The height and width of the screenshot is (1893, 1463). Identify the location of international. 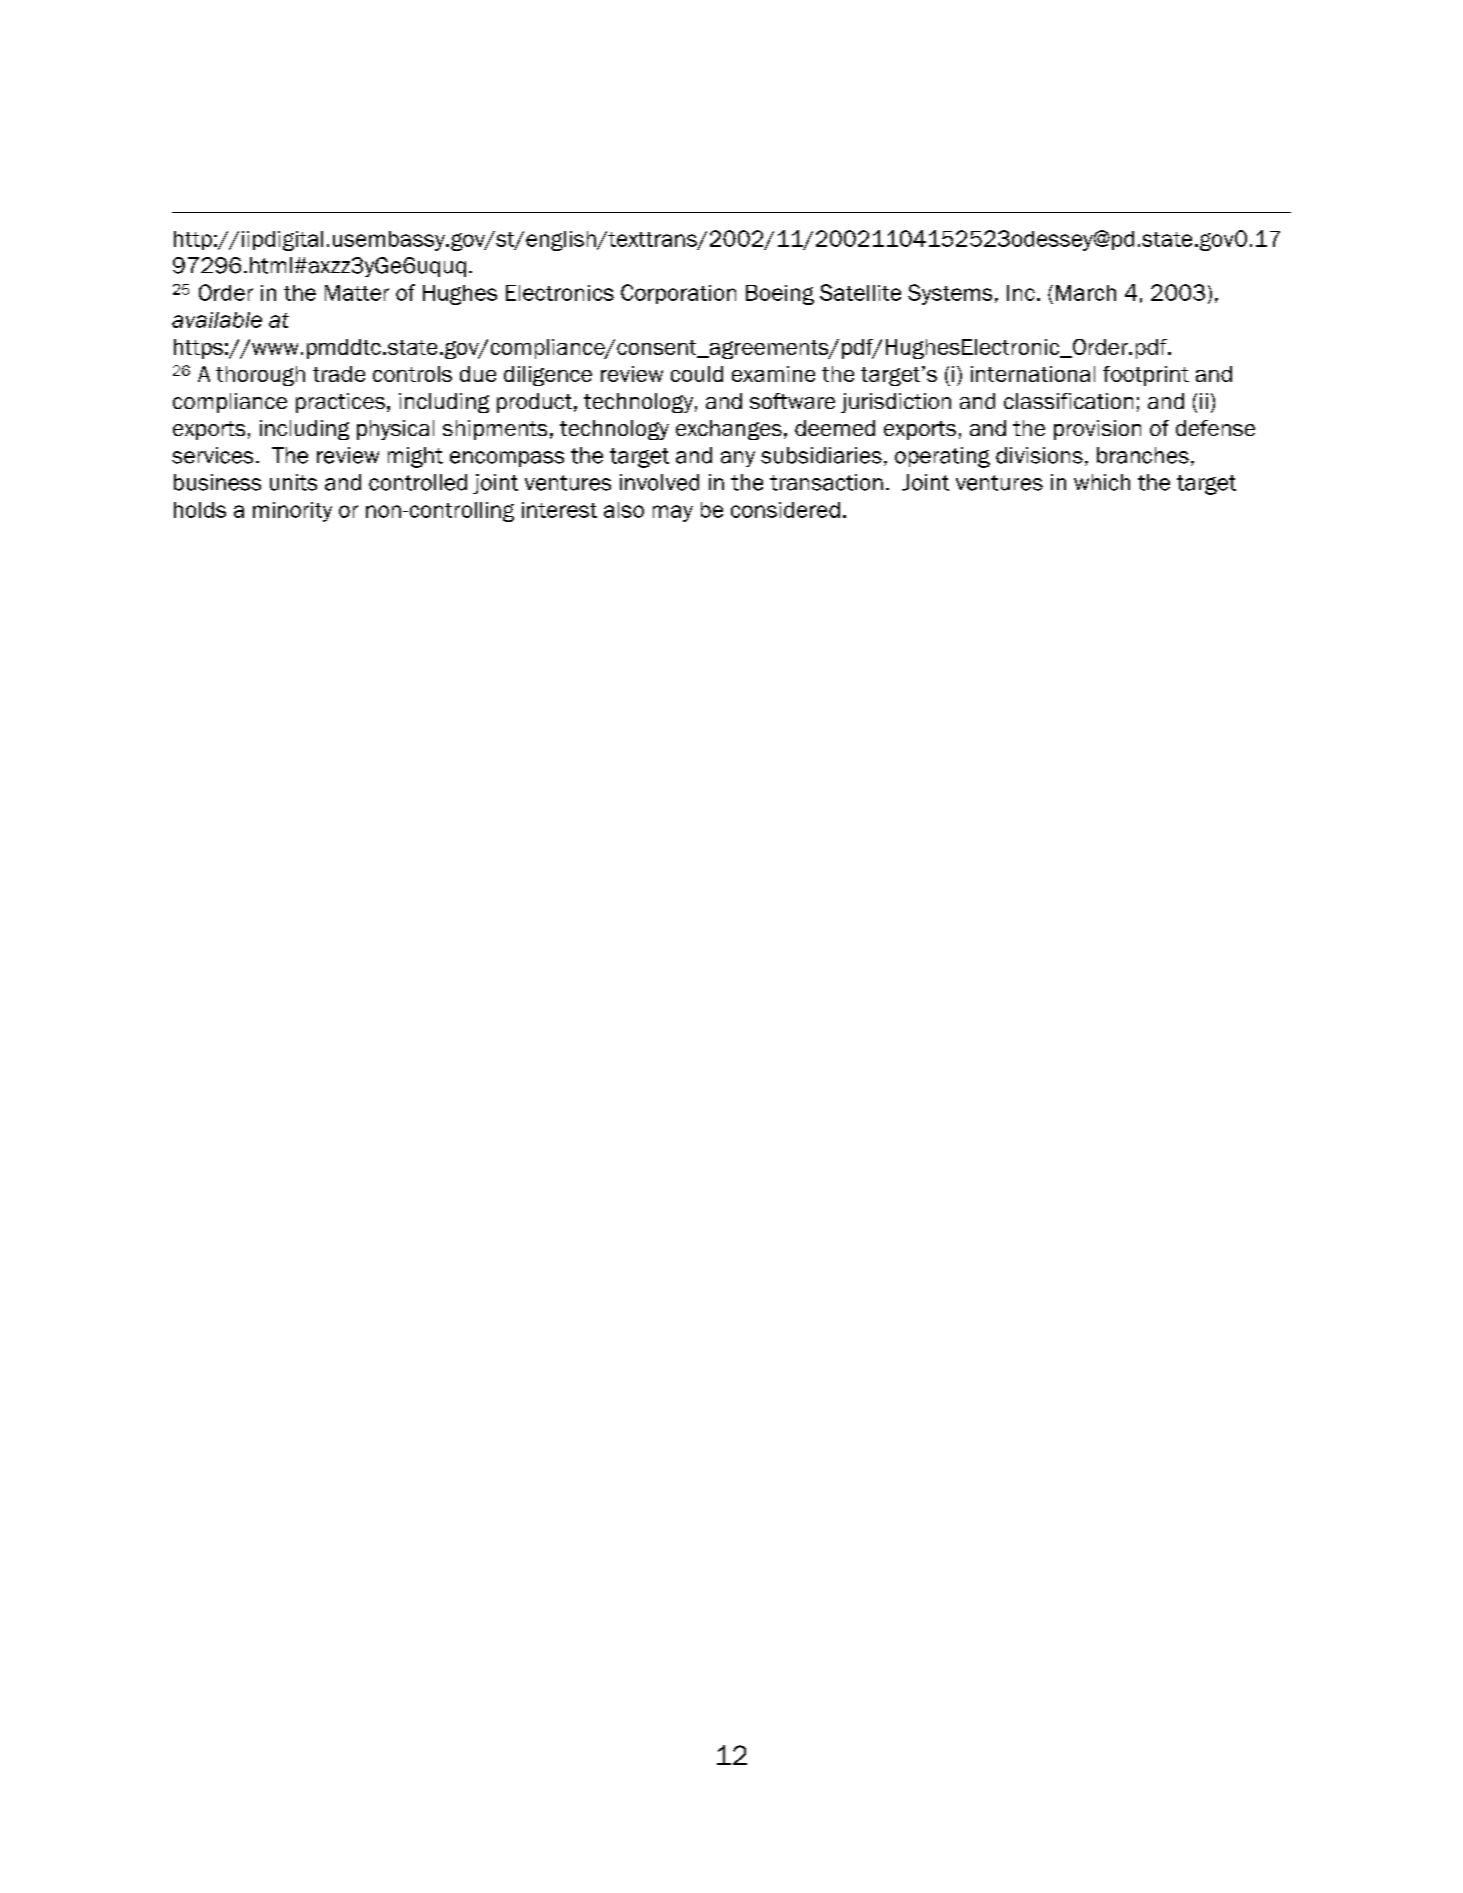
(1033, 374).
